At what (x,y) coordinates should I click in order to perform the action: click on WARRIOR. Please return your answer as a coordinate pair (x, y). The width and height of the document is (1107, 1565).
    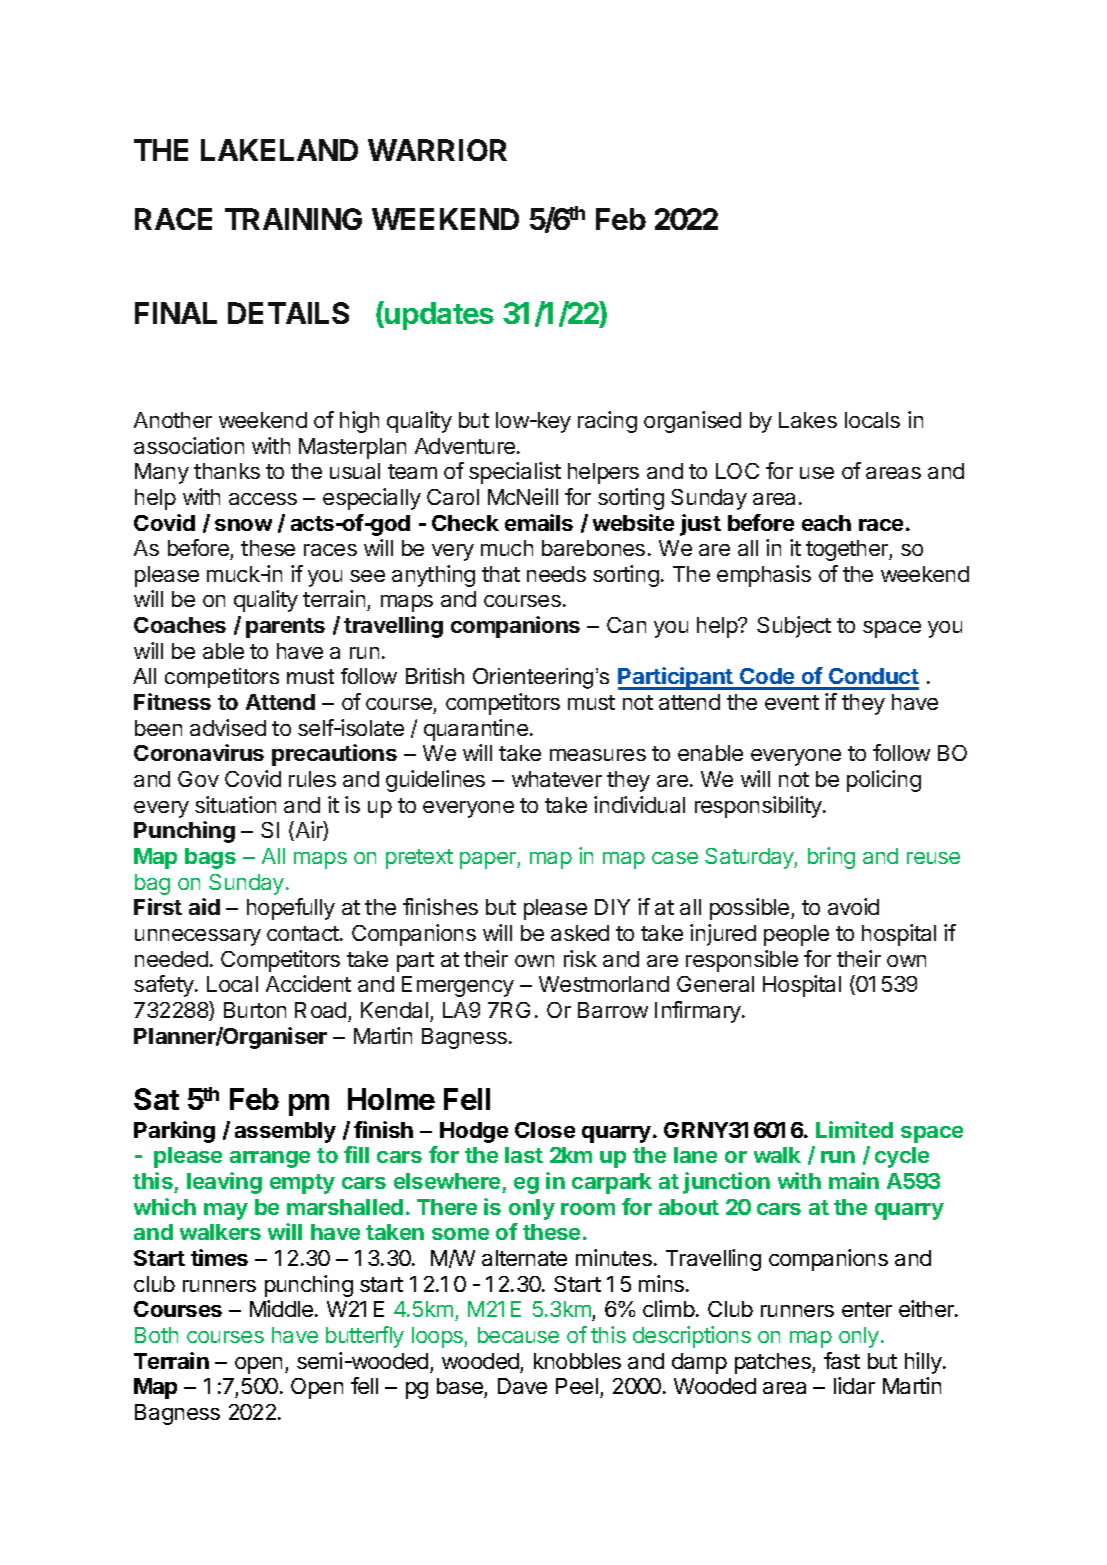
    Looking at the image, I should click on (437, 150).
